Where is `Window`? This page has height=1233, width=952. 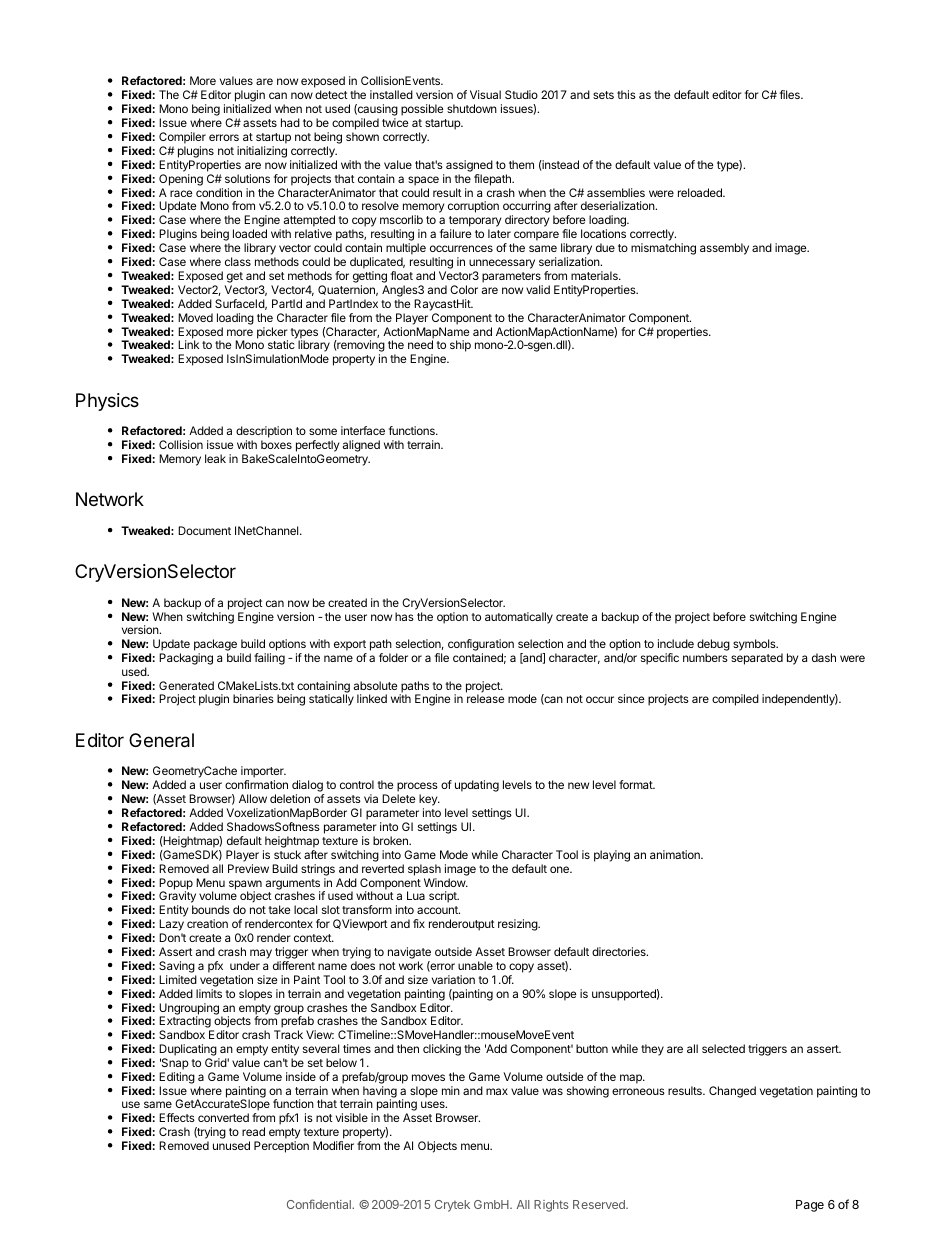 Window is located at coordinates (445, 882).
